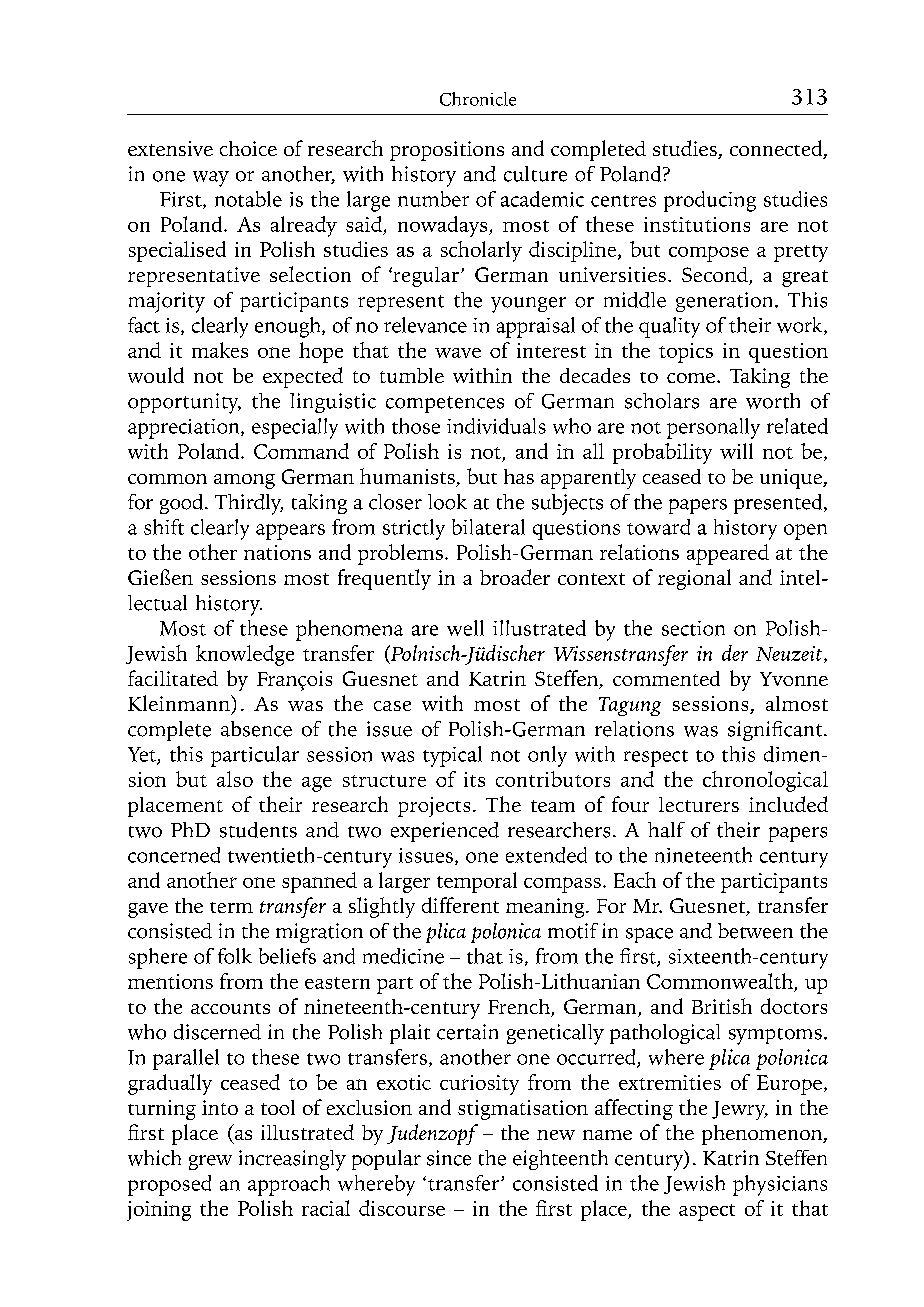  I want to click on since, so click(449, 1158).
